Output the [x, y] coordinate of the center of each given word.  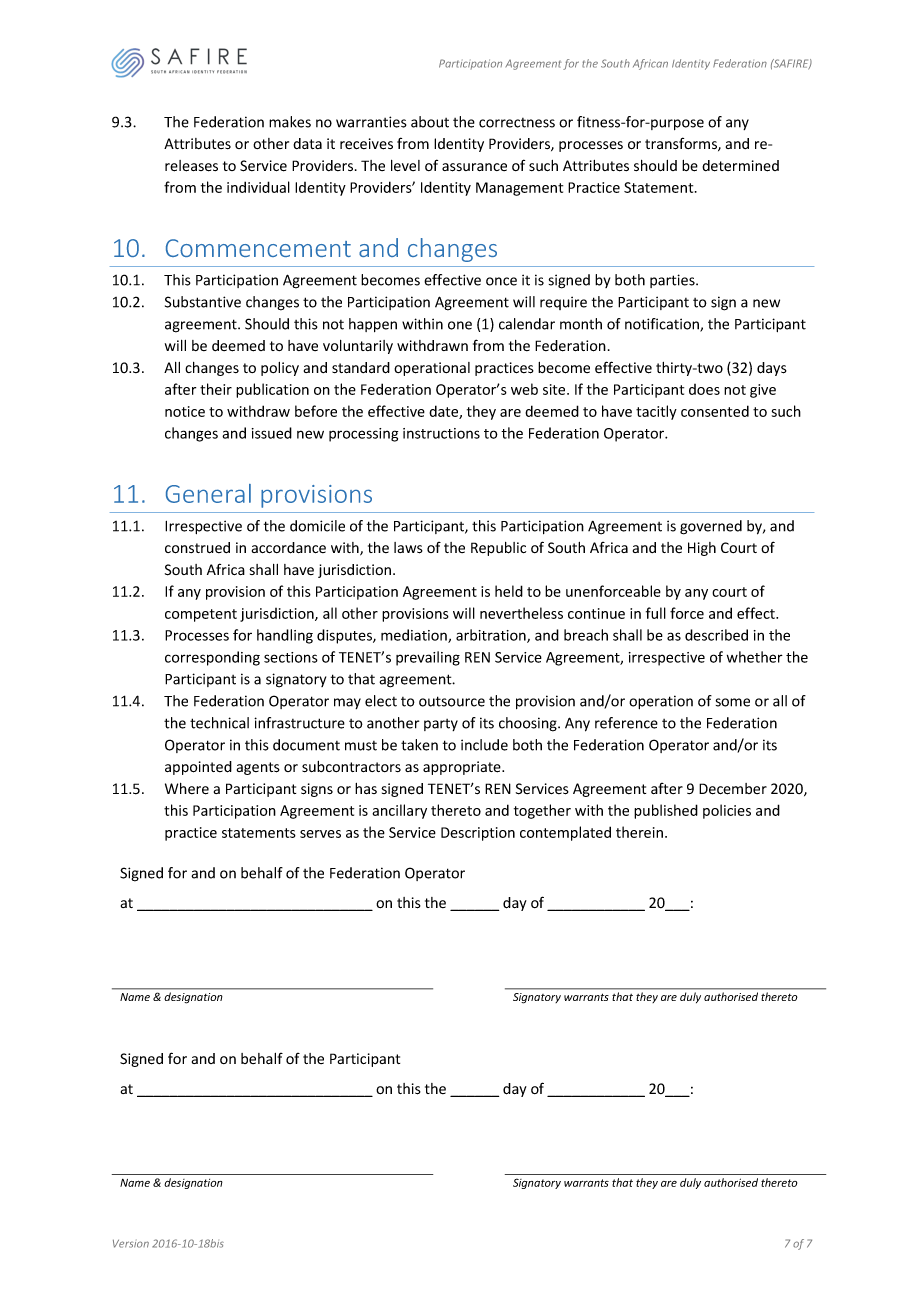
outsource [452, 701]
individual [258, 187]
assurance [474, 167]
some [733, 702]
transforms [682, 144]
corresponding [212, 658]
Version [131, 1244]
